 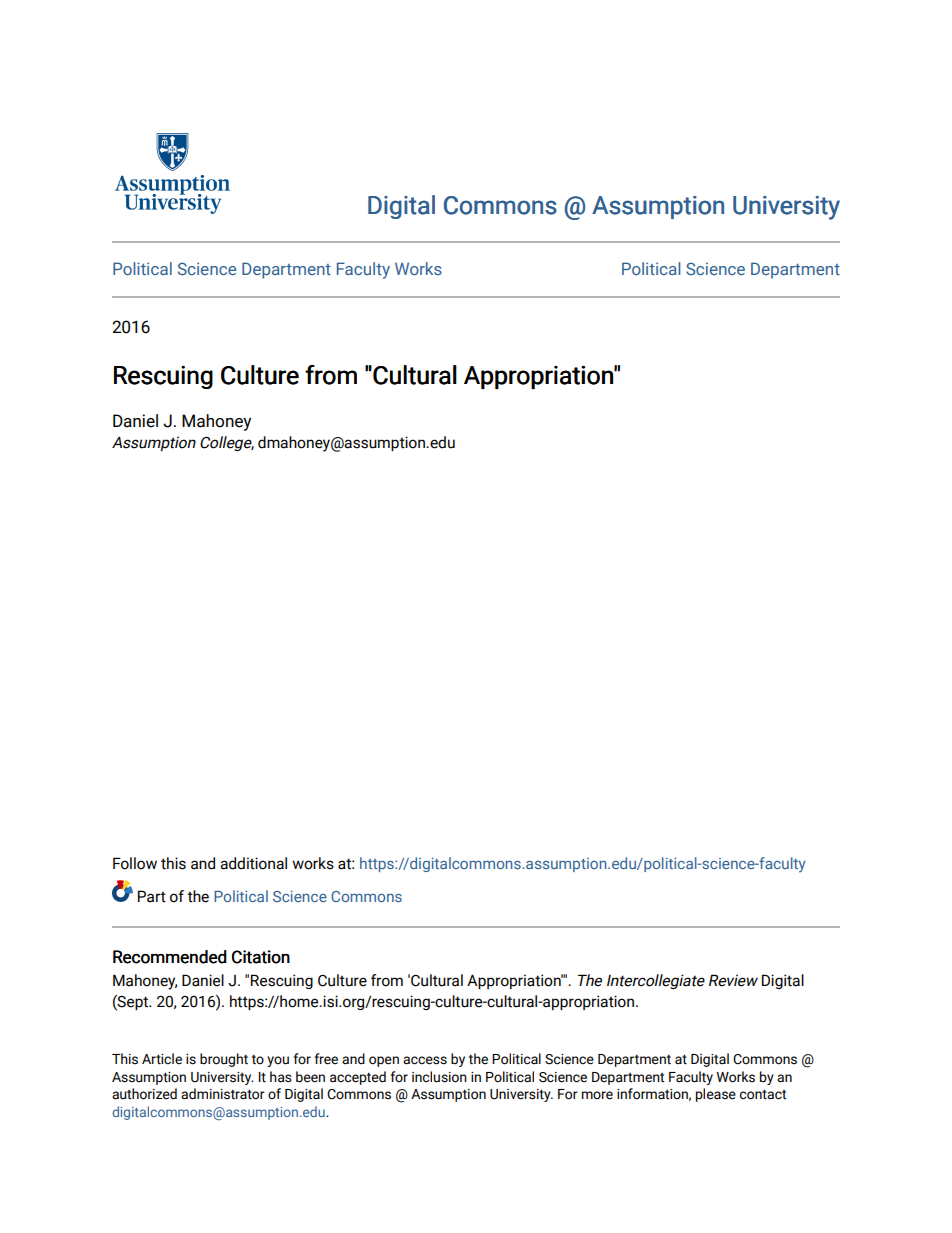 I want to click on free, so click(x=326, y=1059).
